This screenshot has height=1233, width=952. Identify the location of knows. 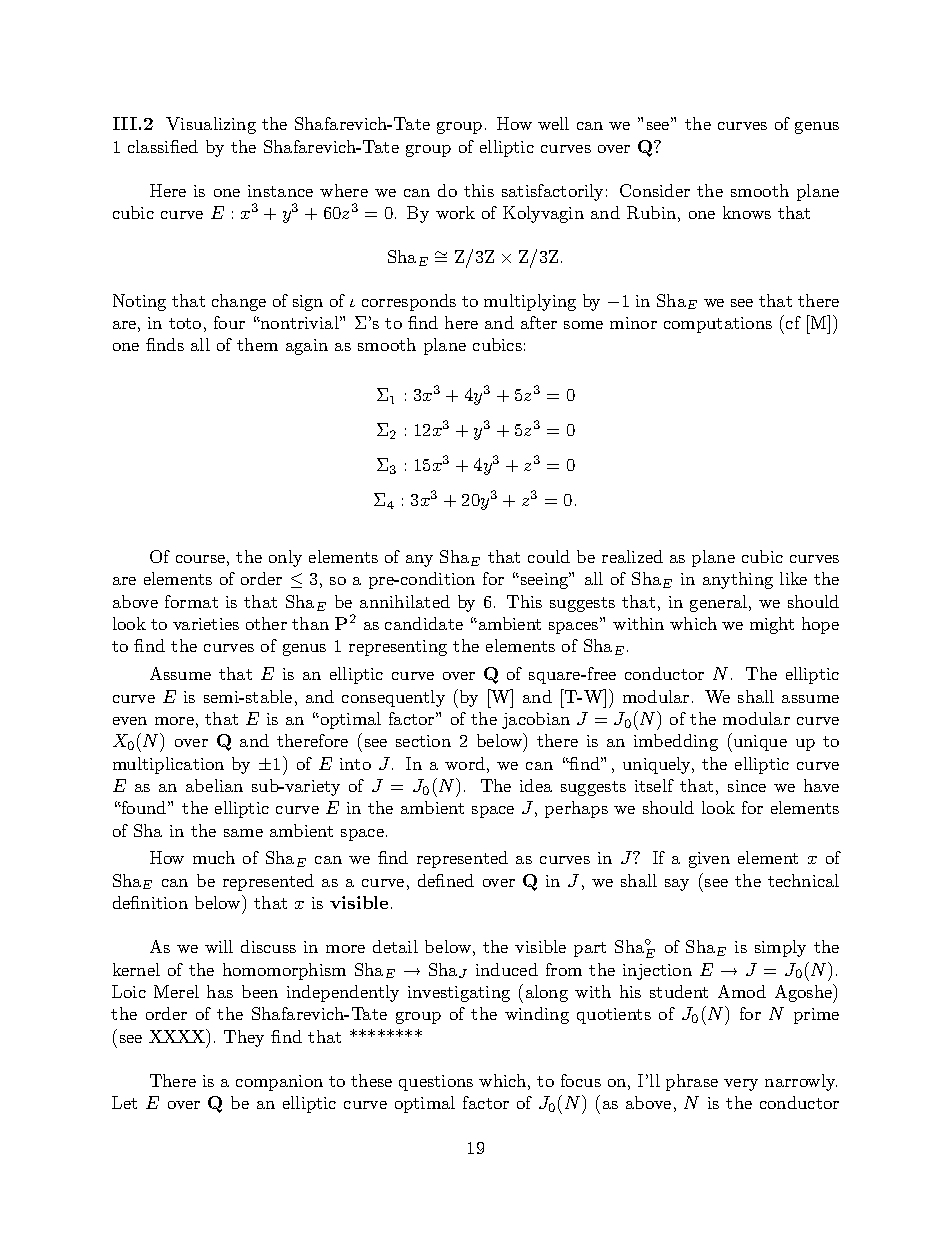
(747, 212).
